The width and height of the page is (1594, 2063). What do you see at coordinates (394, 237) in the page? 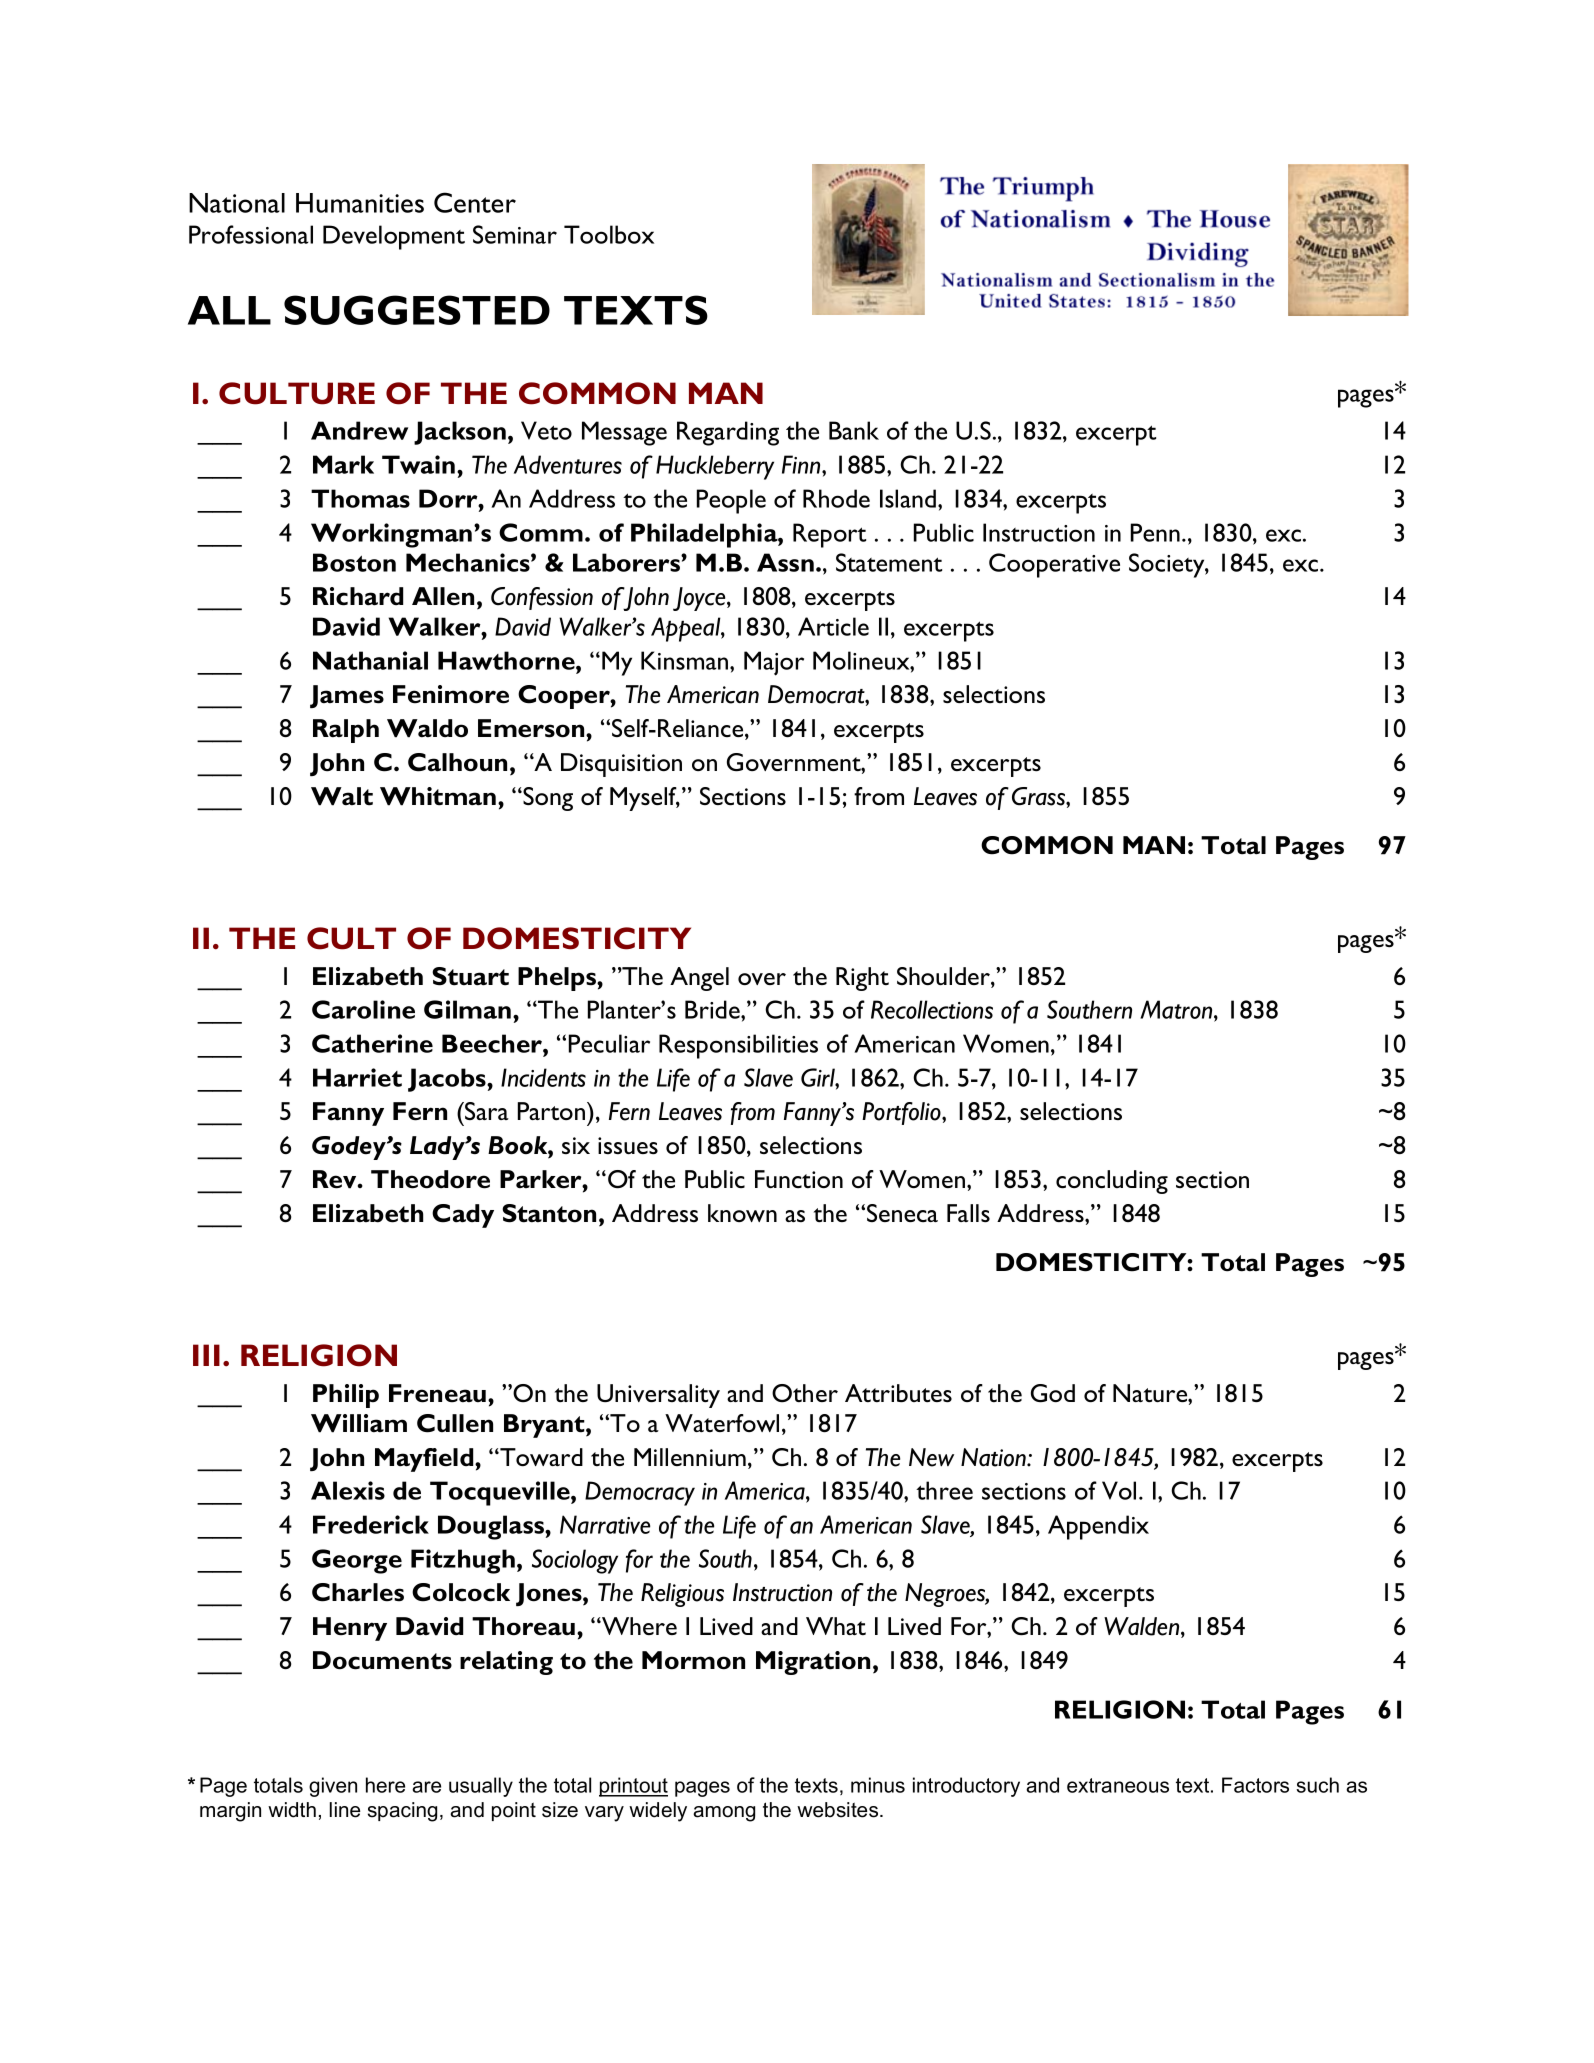
I see `Development` at bounding box center [394, 237].
